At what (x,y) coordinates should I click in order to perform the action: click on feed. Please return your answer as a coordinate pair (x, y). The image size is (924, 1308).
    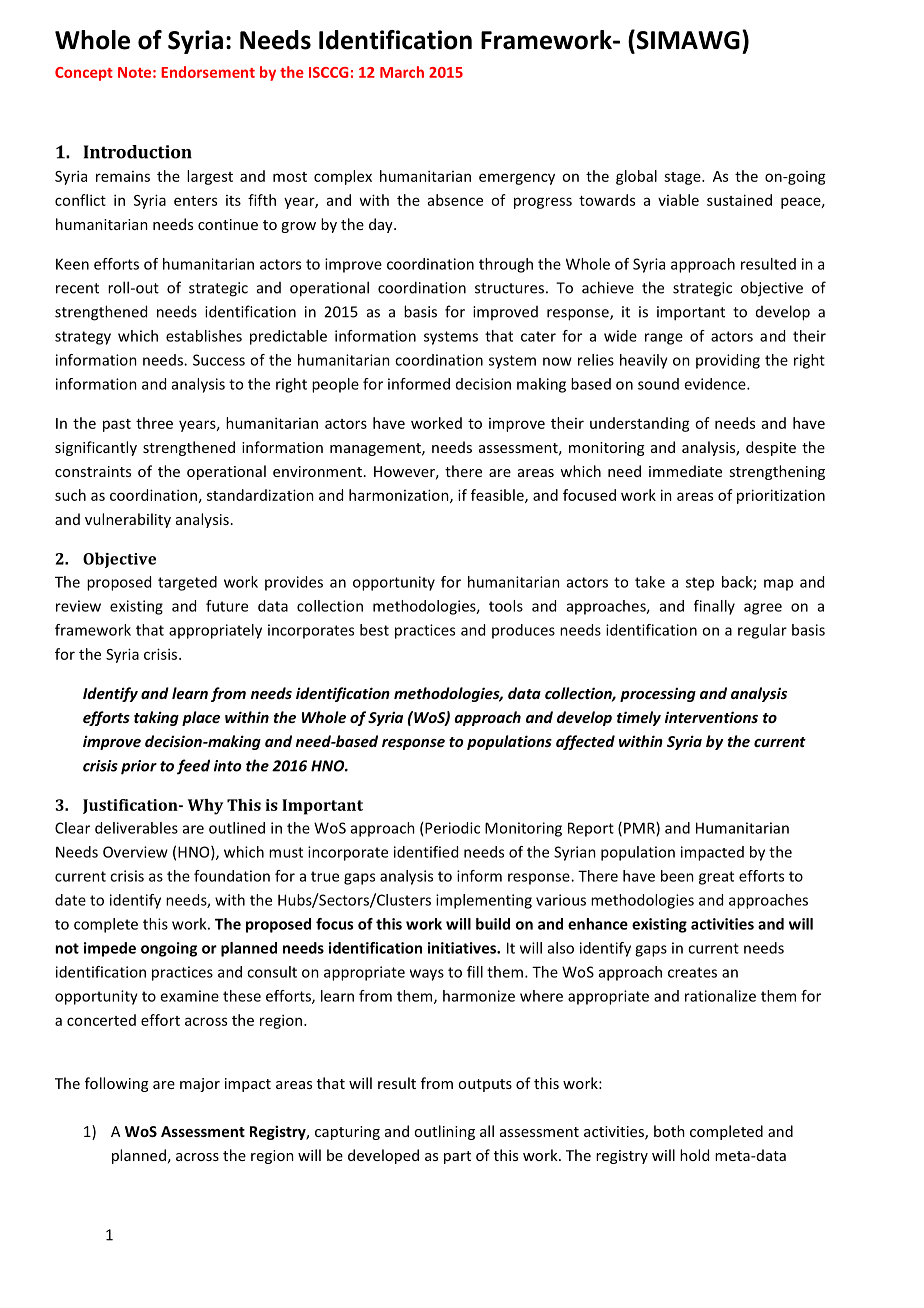
    Looking at the image, I should click on (193, 767).
